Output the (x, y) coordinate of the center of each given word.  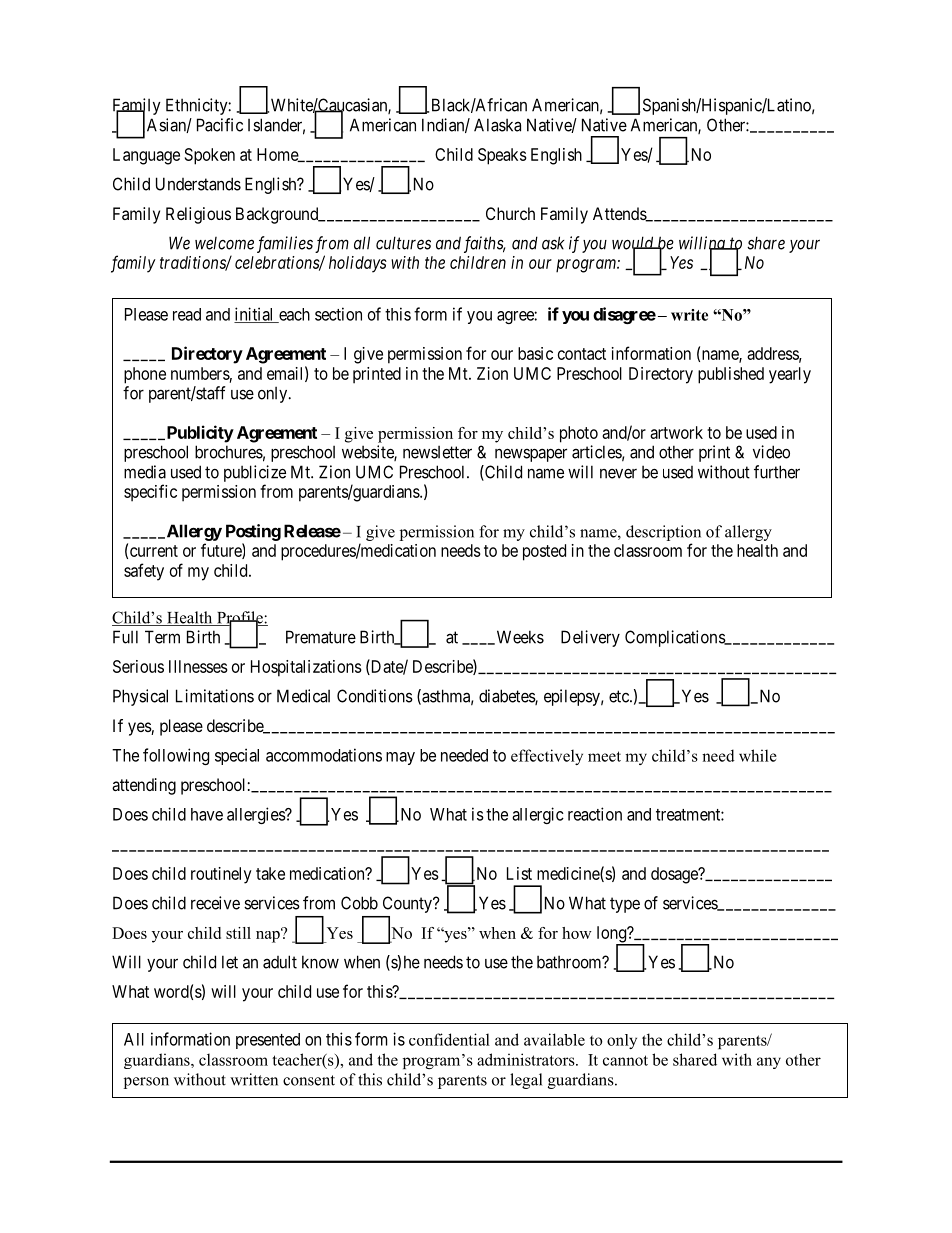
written (254, 1079)
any (769, 1063)
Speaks (502, 156)
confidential (449, 1039)
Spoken (210, 156)
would (634, 244)
